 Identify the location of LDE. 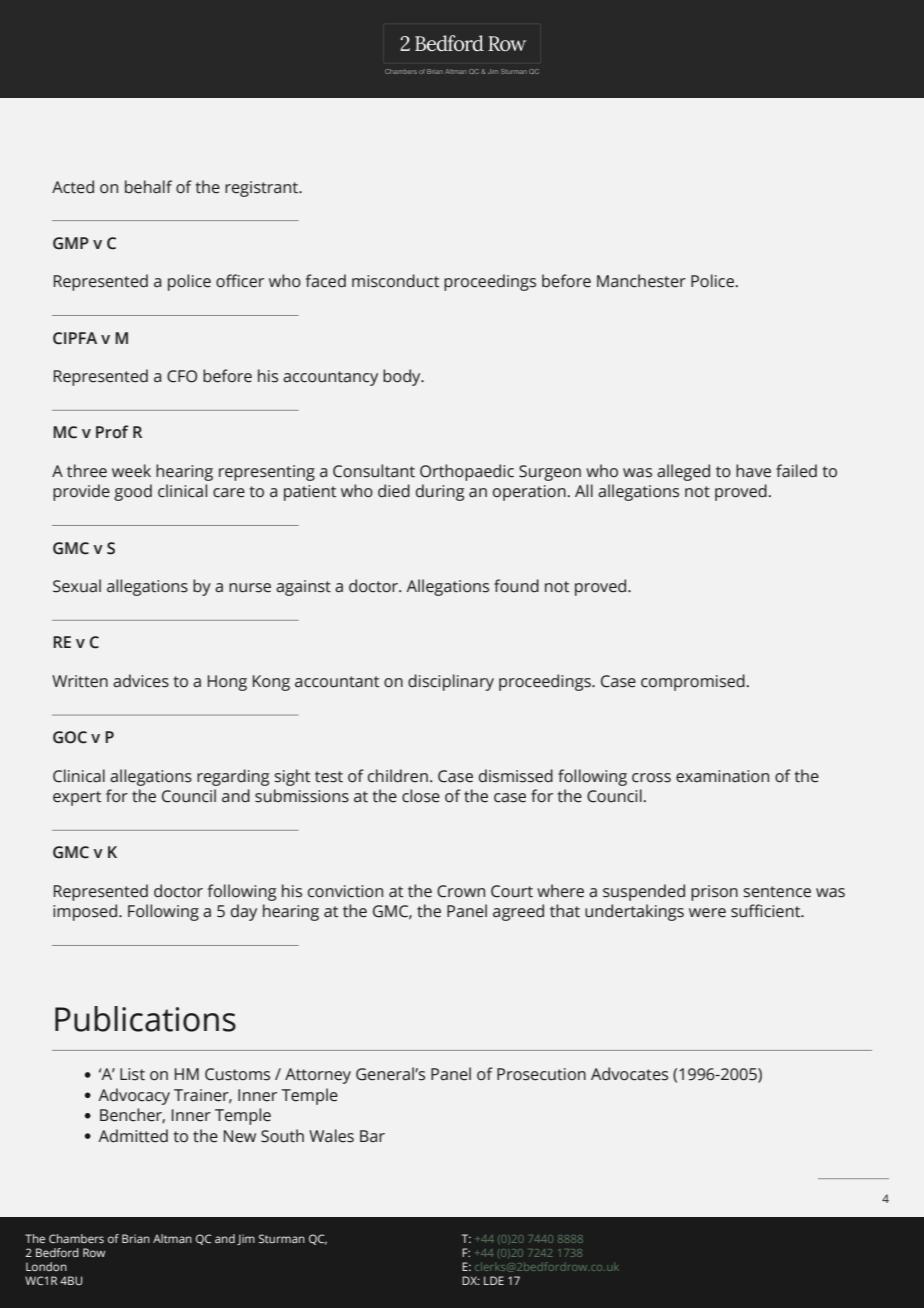
(494, 1280).
